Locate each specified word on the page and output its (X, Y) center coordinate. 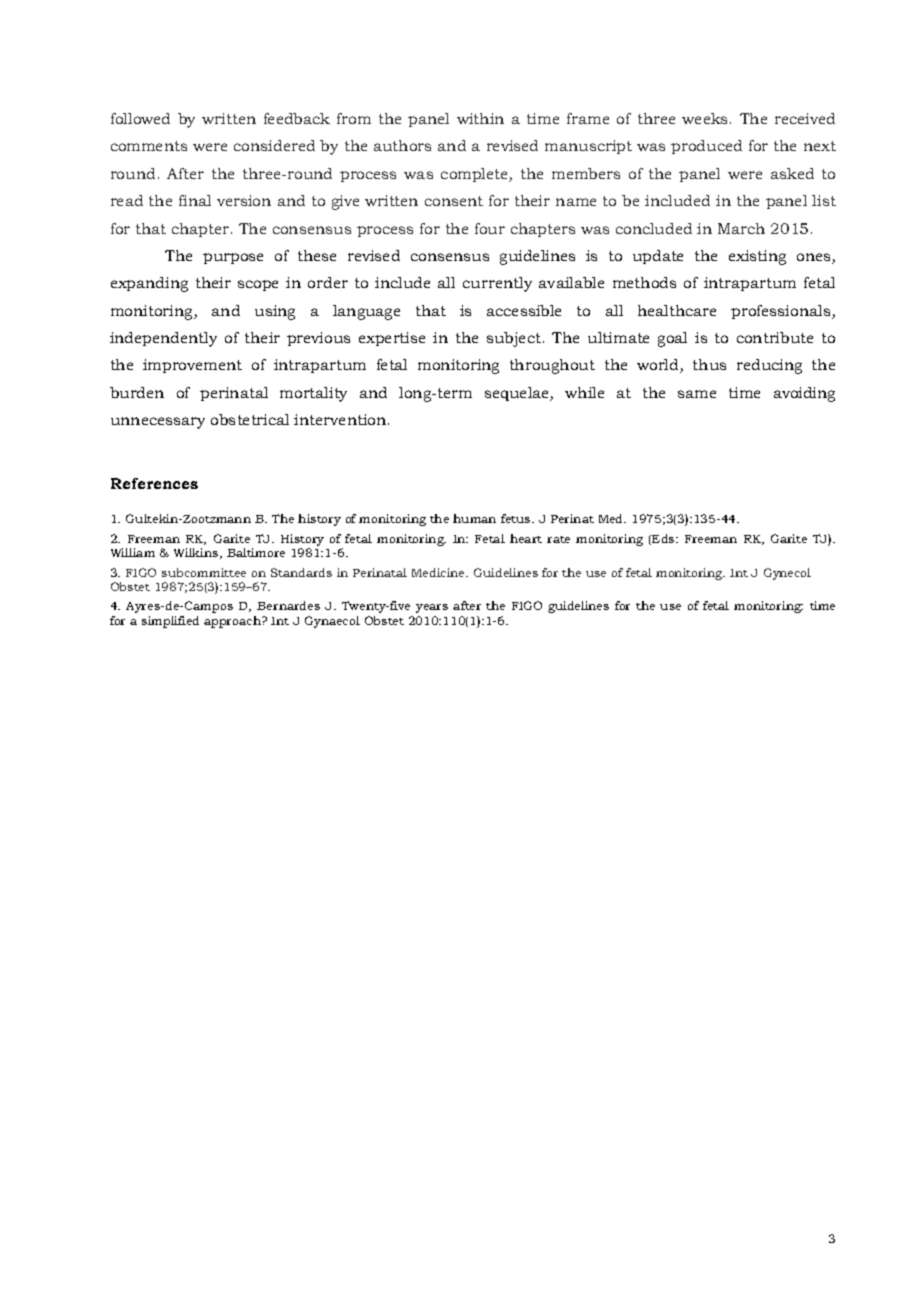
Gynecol (787, 574)
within (480, 118)
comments (149, 146)
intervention (341, 419)
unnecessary (158, 423)
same (697, 394)
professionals (782, 312)
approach (233, 622)
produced (706, 147)
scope (258, 285)
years (432, 608)
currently (497, 284)
